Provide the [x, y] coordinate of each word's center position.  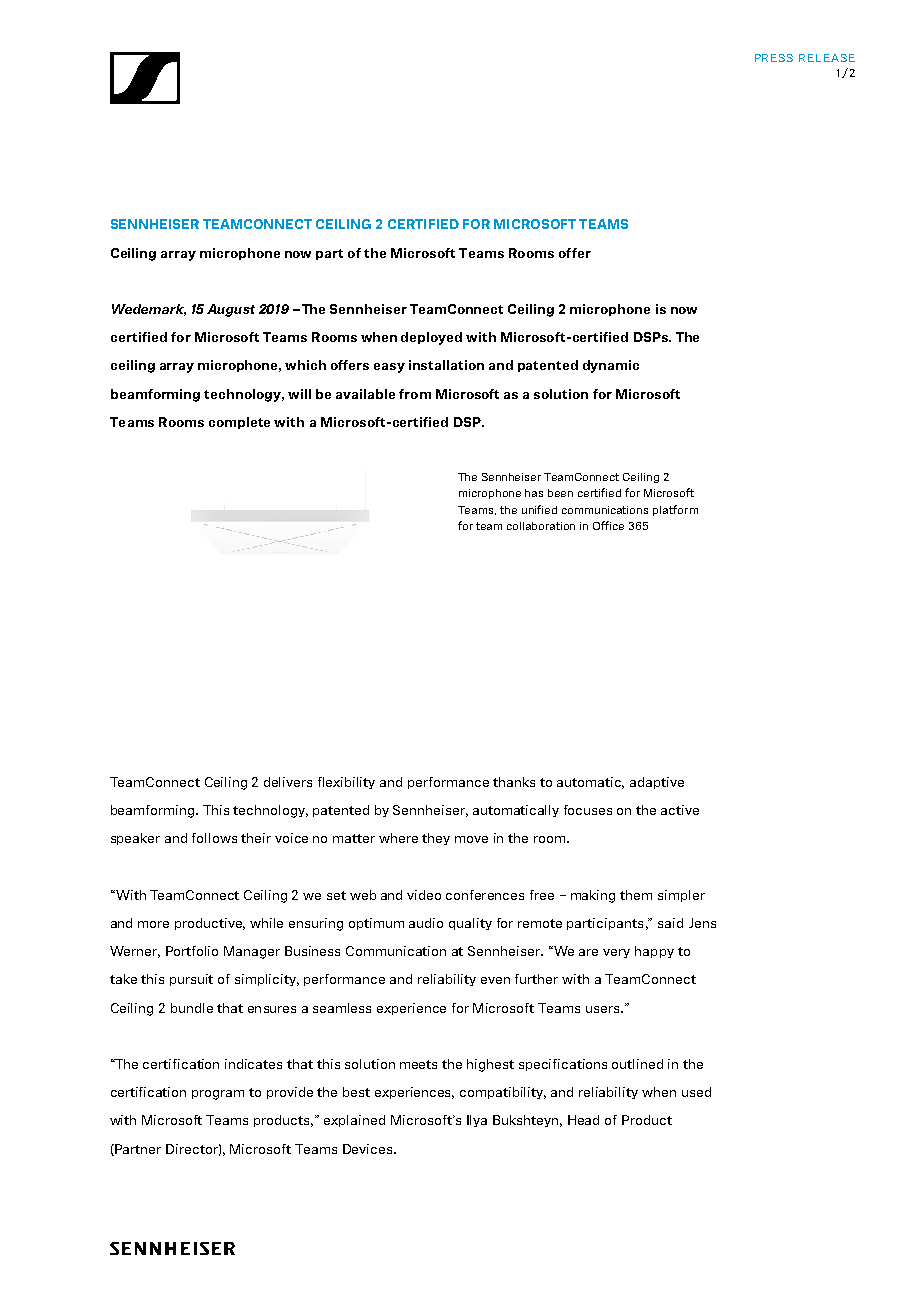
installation [446, 365]
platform [675, 510]
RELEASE [827, 58]
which [305, 365]
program [218, 1095]
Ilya [477, 1121]
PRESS [774, 58]
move [471, 839]
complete [239, 423]
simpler [681, 896]
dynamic [611, 366]
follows [214, 838]
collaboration [541, 526]
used [696, 1092]
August [231, 310]
